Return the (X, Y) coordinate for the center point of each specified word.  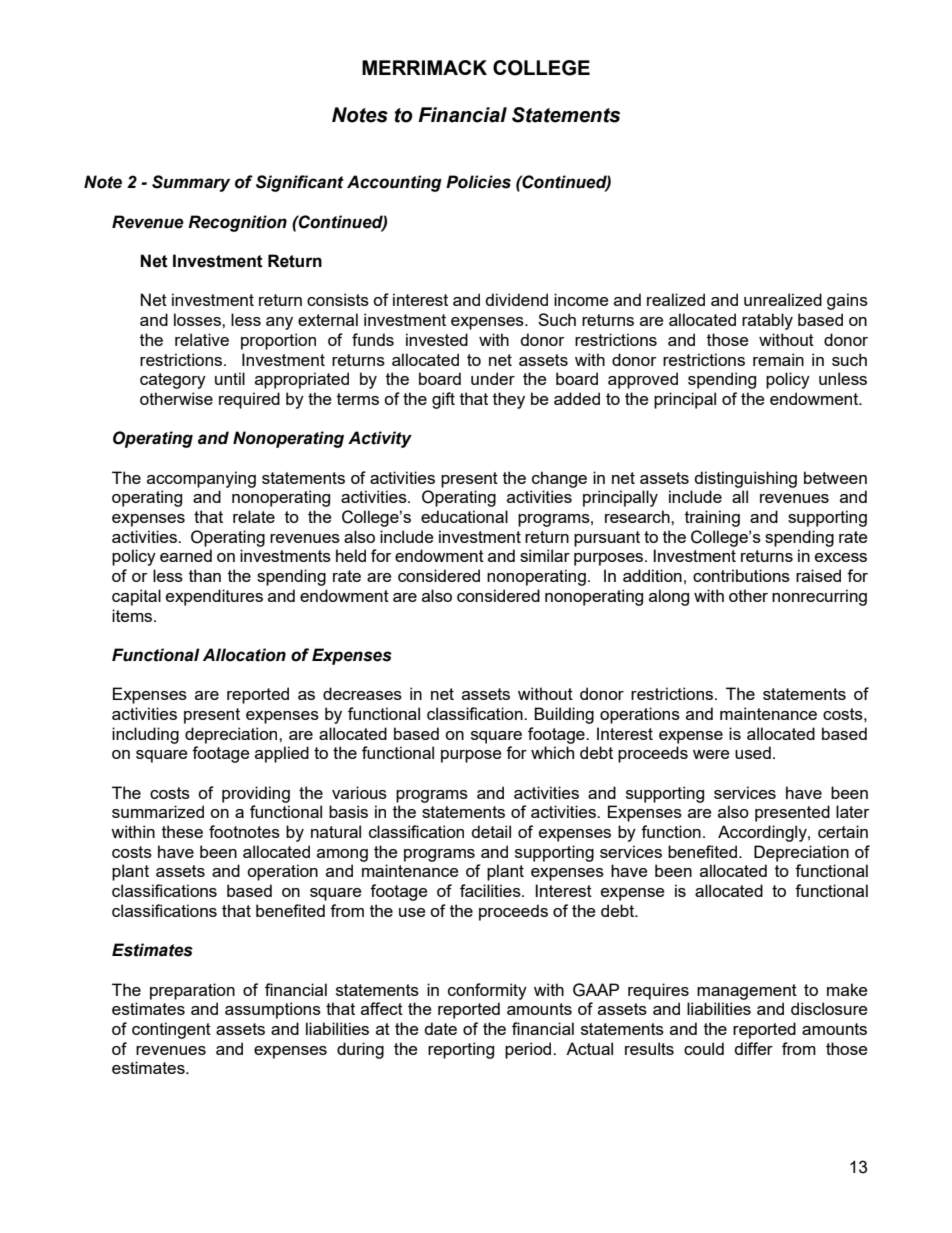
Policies (478, 182)
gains (847, 301)
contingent (171, 1030)
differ (753, 1048)
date (440, 1028)
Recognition (237, 223)
